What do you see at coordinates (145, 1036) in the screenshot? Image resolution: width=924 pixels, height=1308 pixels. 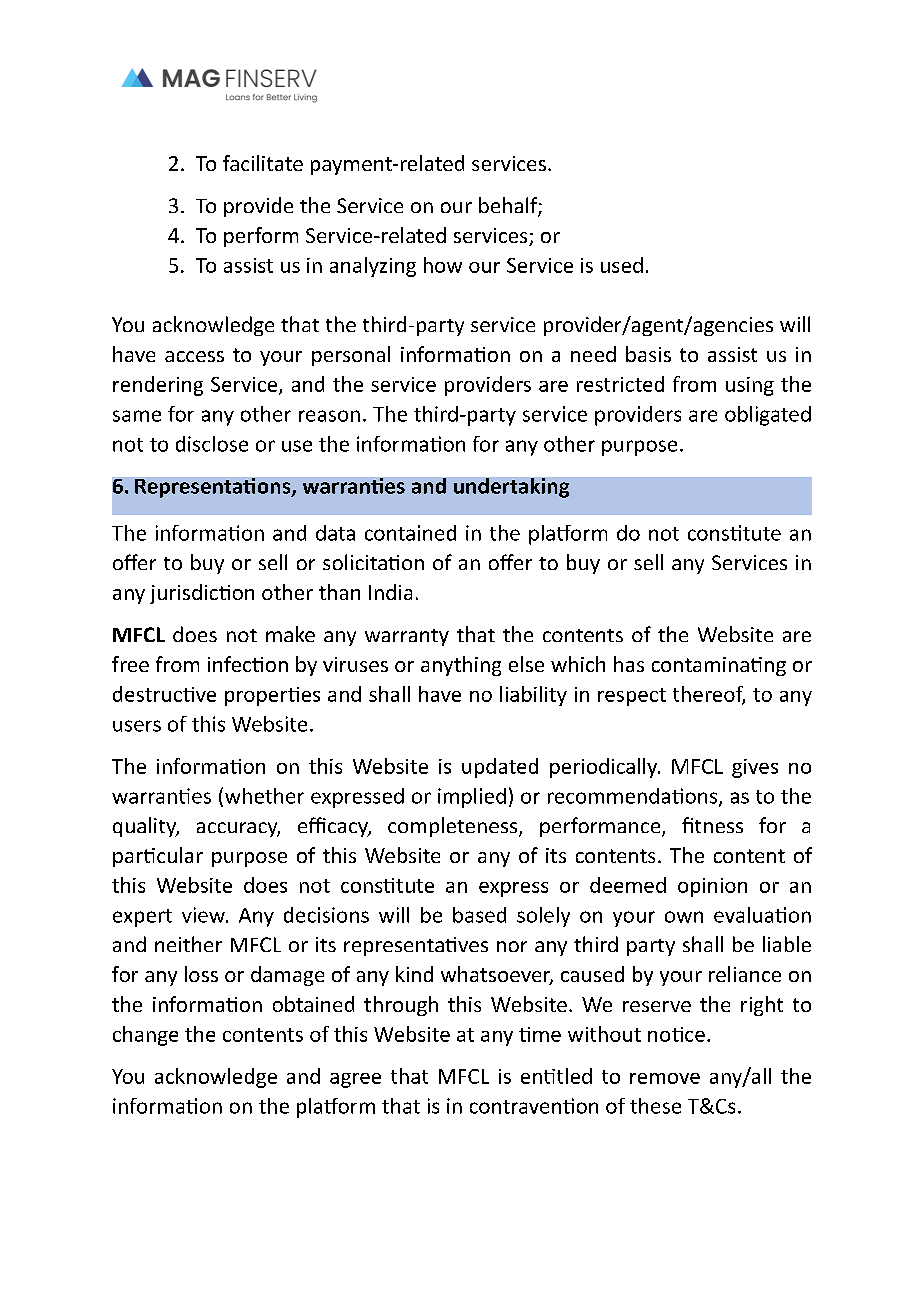 I see `change` at bounding box center [145, 1036].
